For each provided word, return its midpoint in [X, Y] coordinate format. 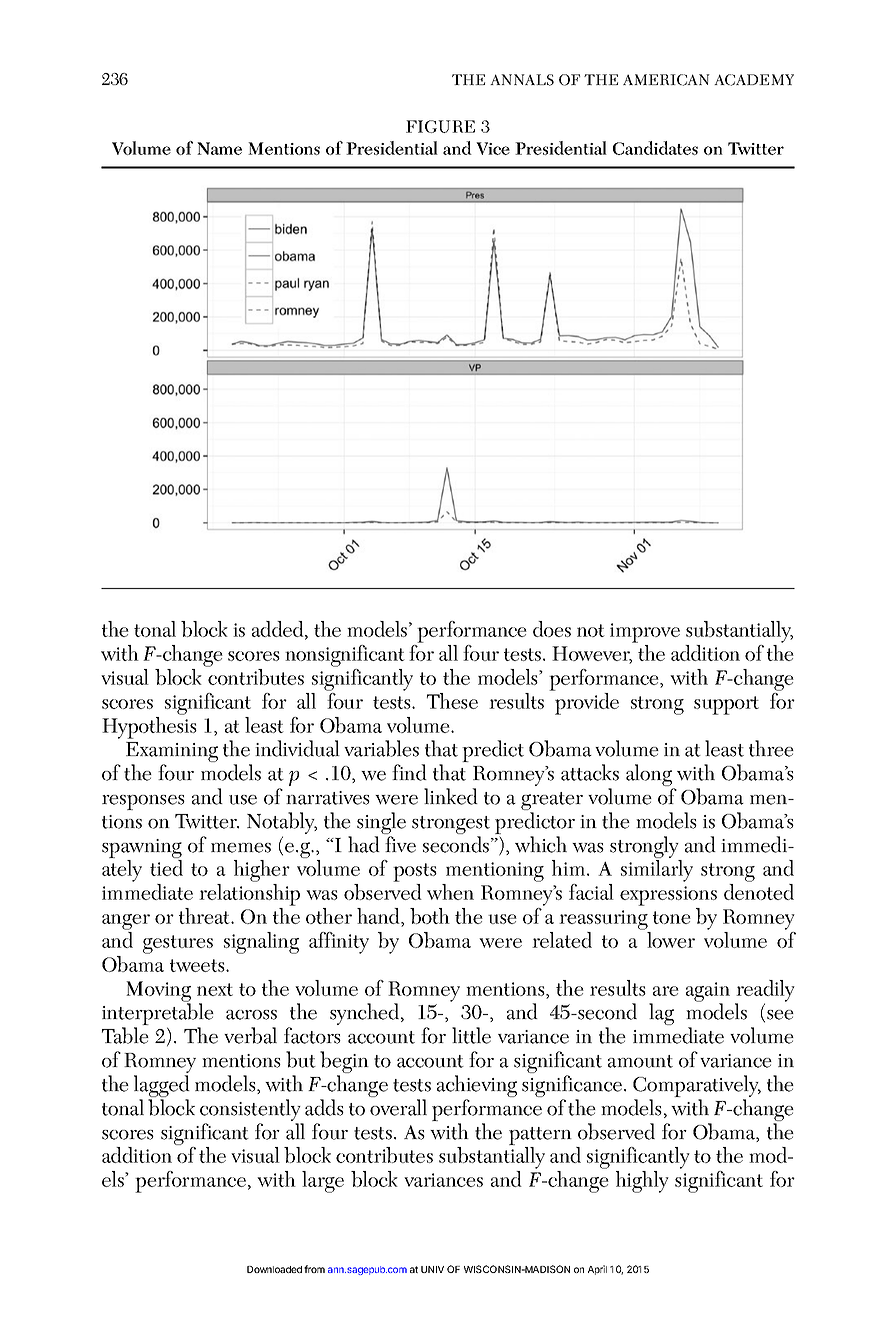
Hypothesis [149, 728]
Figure [440, 126]
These [452, 701]
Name [219, 148]
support [726, 705]
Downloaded [274, 1269]
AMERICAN [666, 80]
